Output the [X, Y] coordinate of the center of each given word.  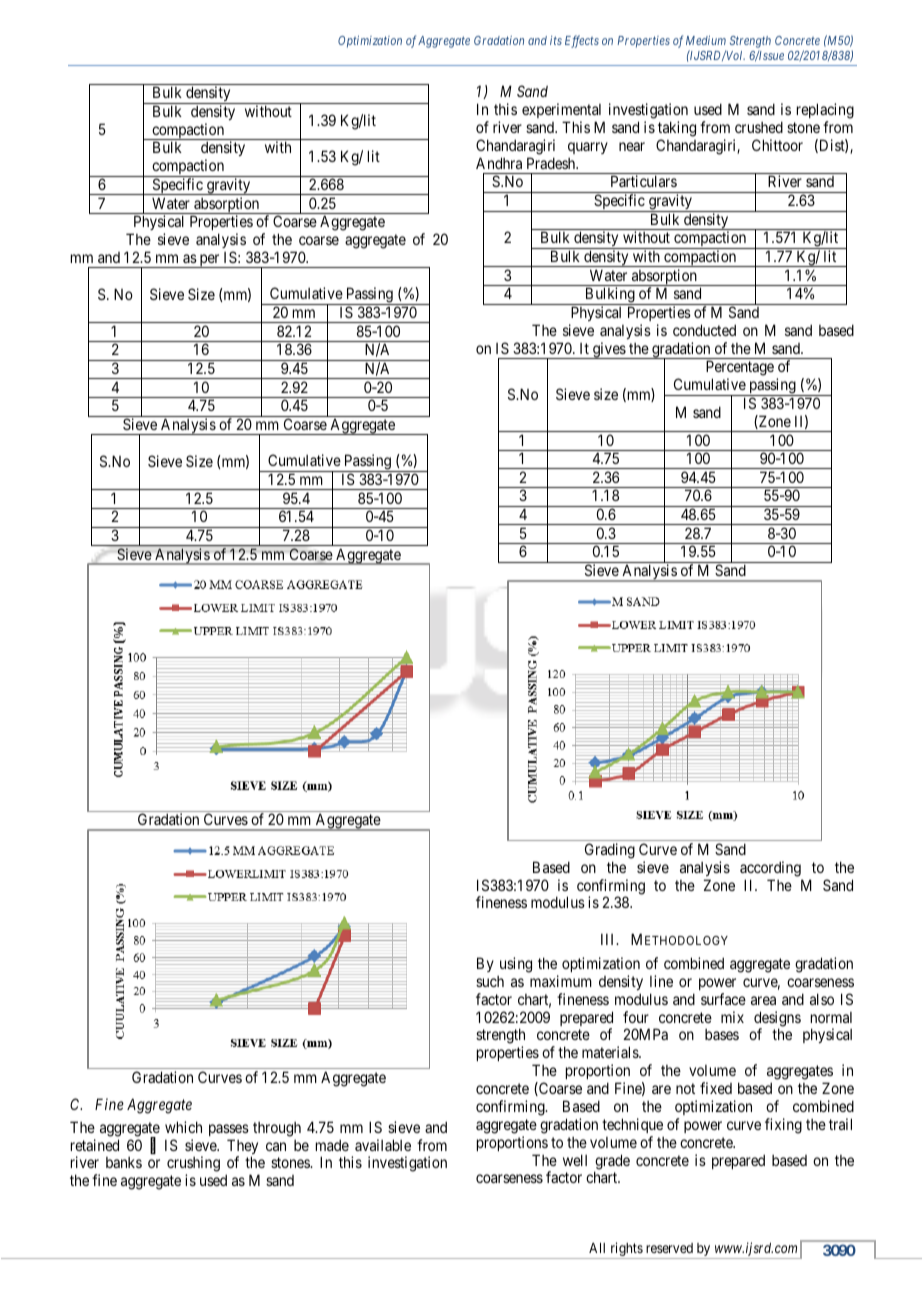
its [556, 40]
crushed [759, 127]
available [383, 1145]
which [183, 1127]
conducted [704, 330]
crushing [193, 1165]
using [516, 965]
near [632, 146]
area [763, 1000]
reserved [669, 1248]
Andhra [499, 163]
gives [609, 350]
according [770, 869]
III [609, 939]
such [490, 981]
